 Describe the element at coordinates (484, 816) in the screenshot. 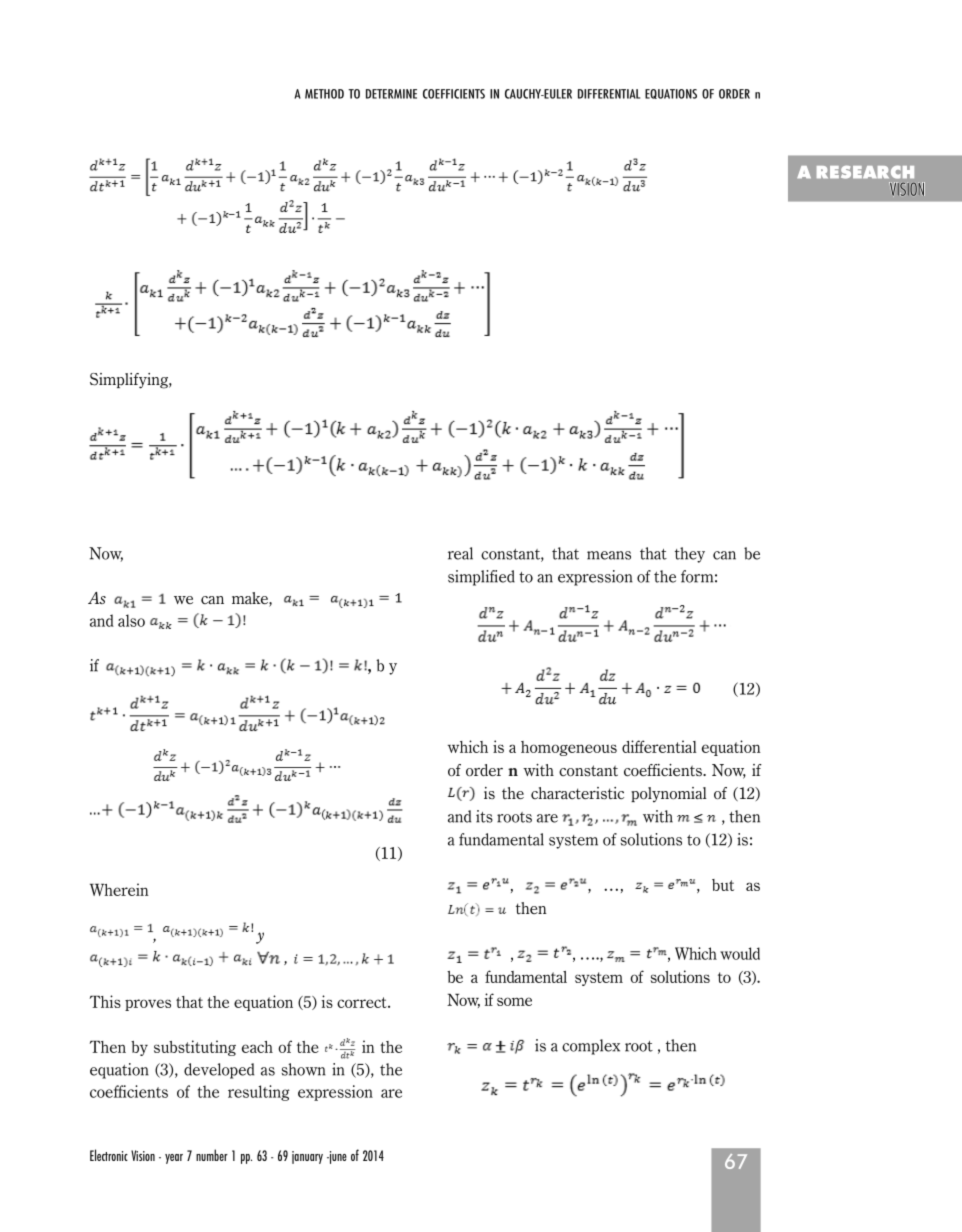

I see `its` at that location.
